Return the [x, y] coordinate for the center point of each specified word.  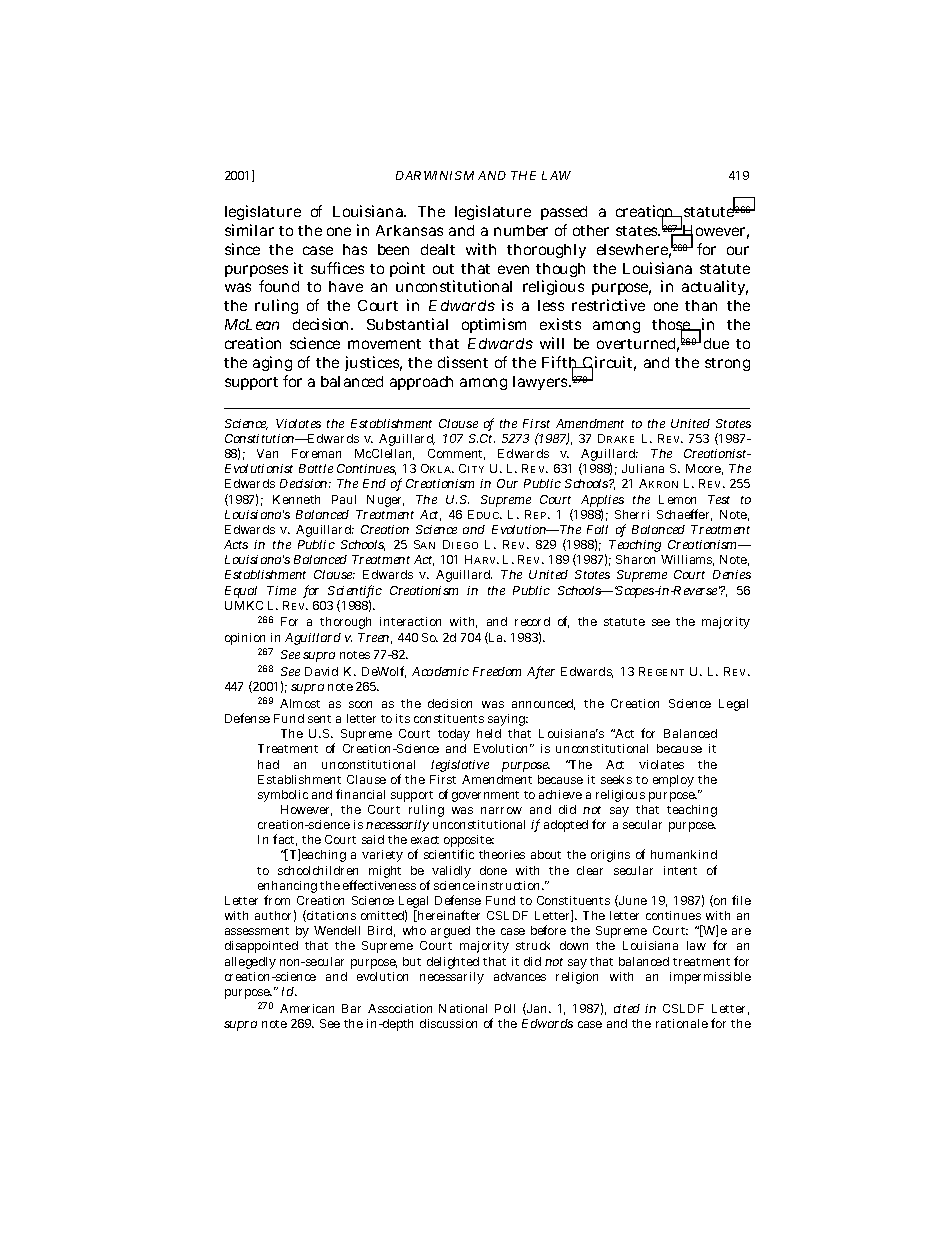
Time [281, 590]
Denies [732, 574]
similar [249, 230]
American [307, 1008]
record [532, 621]
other [591, 230]
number [521, 230]
